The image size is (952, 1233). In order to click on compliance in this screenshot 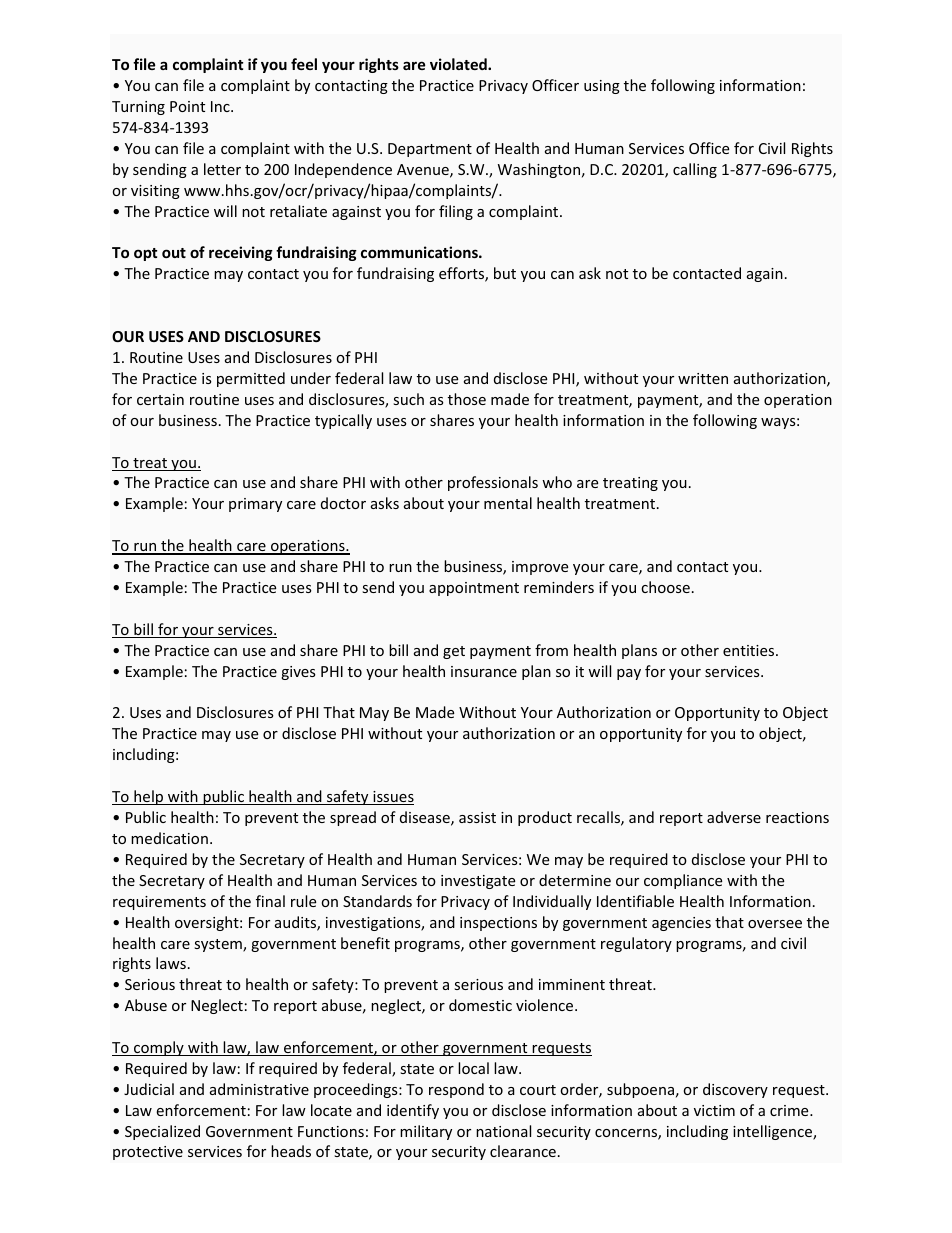, I will do `click(683, 881)`.
